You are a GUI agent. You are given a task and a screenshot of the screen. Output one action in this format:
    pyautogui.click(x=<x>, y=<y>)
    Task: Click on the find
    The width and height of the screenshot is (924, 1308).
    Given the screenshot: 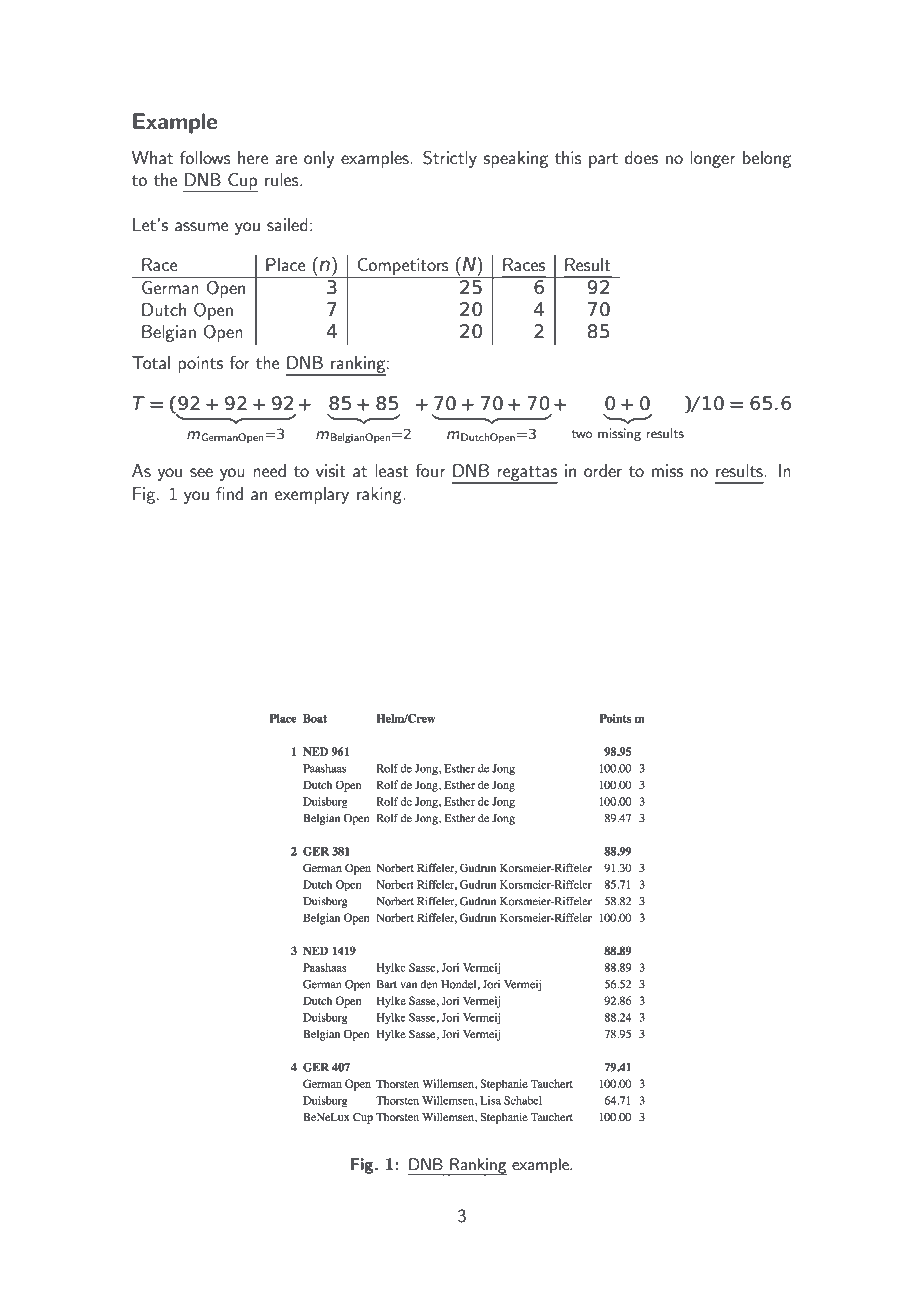 What is the action you would take?
    pyautogui.click(x=229, y=493)
